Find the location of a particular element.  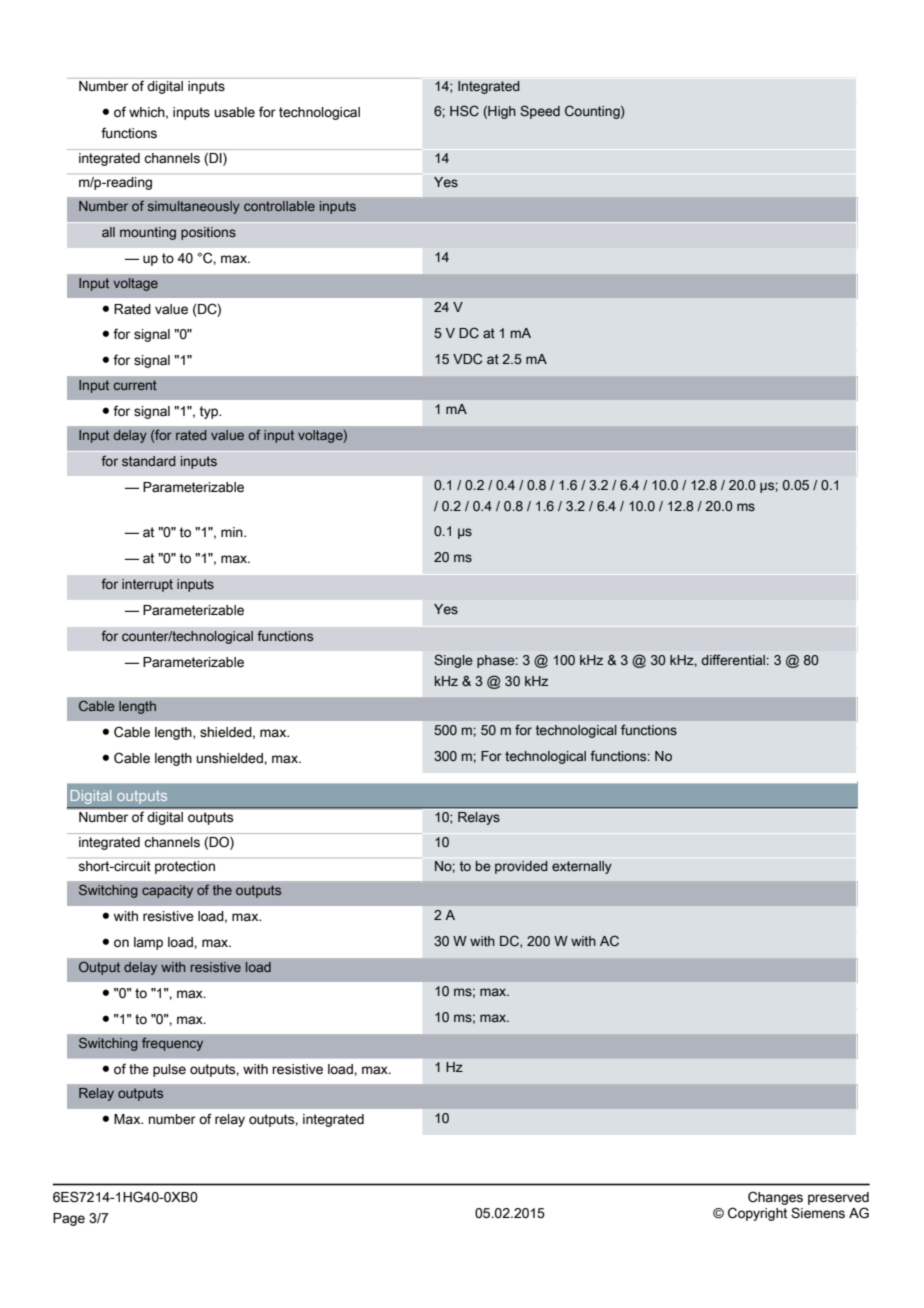

HSC is located at coordinates (464, 111).
